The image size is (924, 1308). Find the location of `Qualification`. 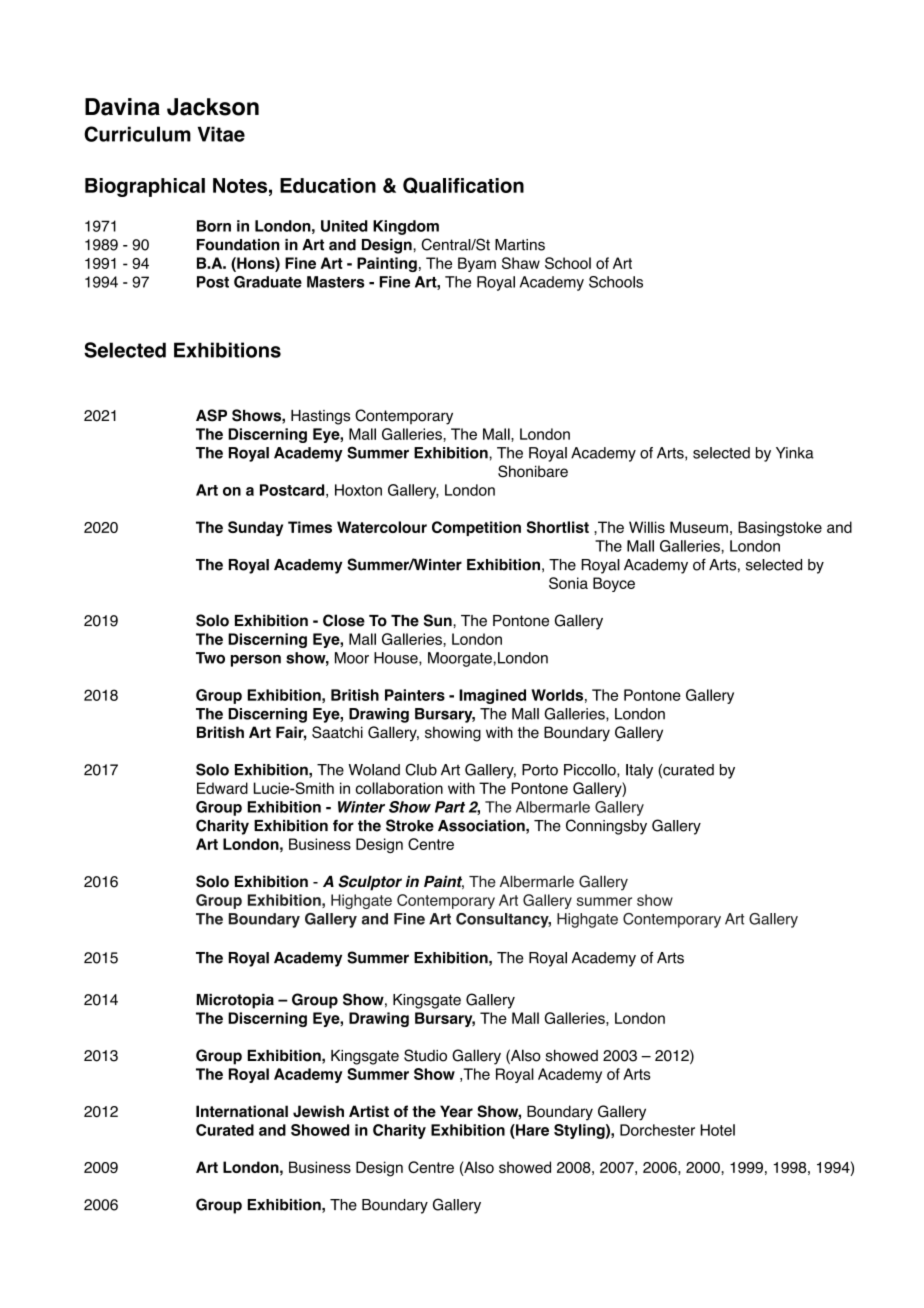

Qualification is located at coordinates (463, 185).
